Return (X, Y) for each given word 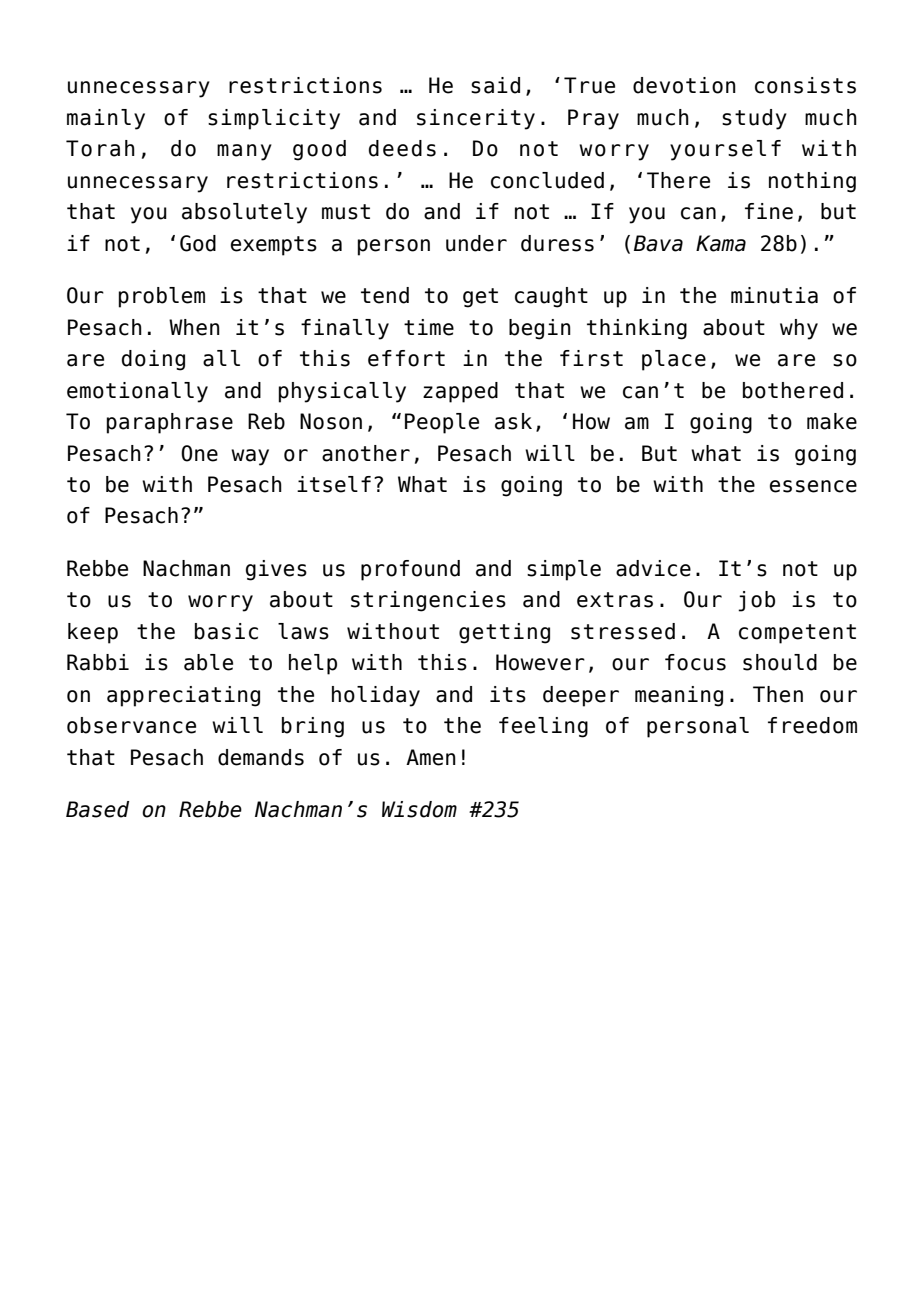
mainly (106, 119)
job (756, 601)
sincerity (476, 119)
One (199, 453)
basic (226, 631)
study (754, 119)
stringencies (428, 601)
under (476, 243)
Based (97, 809)
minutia (774, 295)
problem (162, 297)
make (832, 421)
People (442, 423)
